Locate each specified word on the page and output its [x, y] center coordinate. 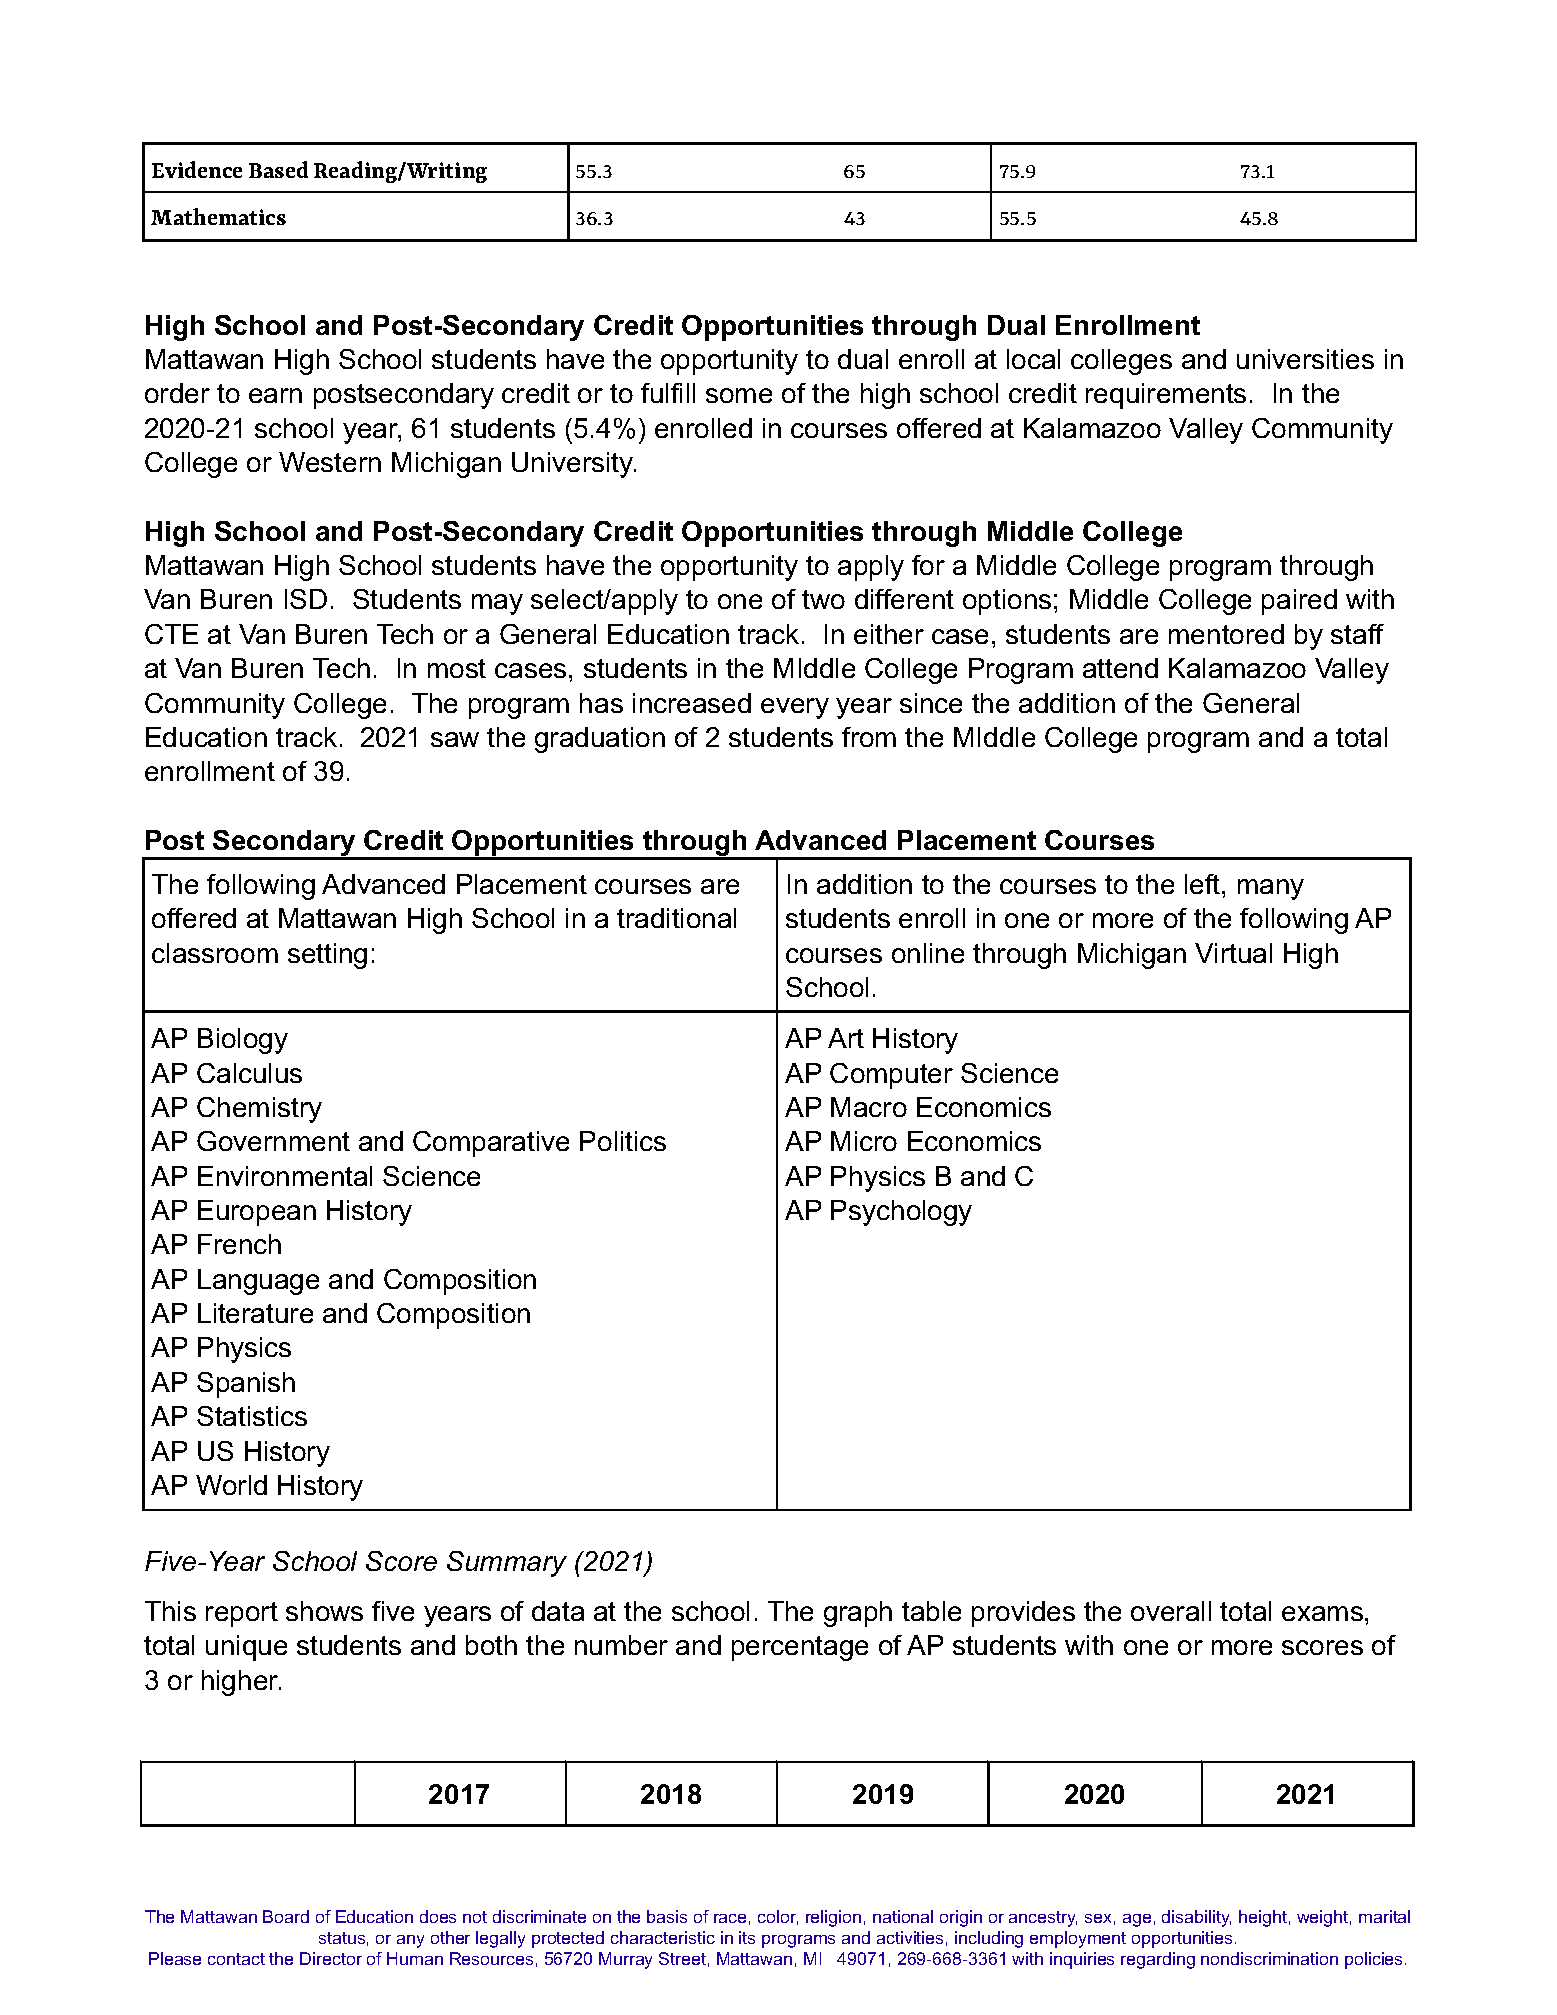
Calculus [249, 1073]
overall [1171, 1611]
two [823, 599]
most [457, 668]
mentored [1226, 634]
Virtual [1233, 953]
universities [1305, 359]
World [231, 1485]
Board [286, 1916]
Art [846, 1038]
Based [278, 169]
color [778, 1917]
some [739, 395]
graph [858, 1614]
